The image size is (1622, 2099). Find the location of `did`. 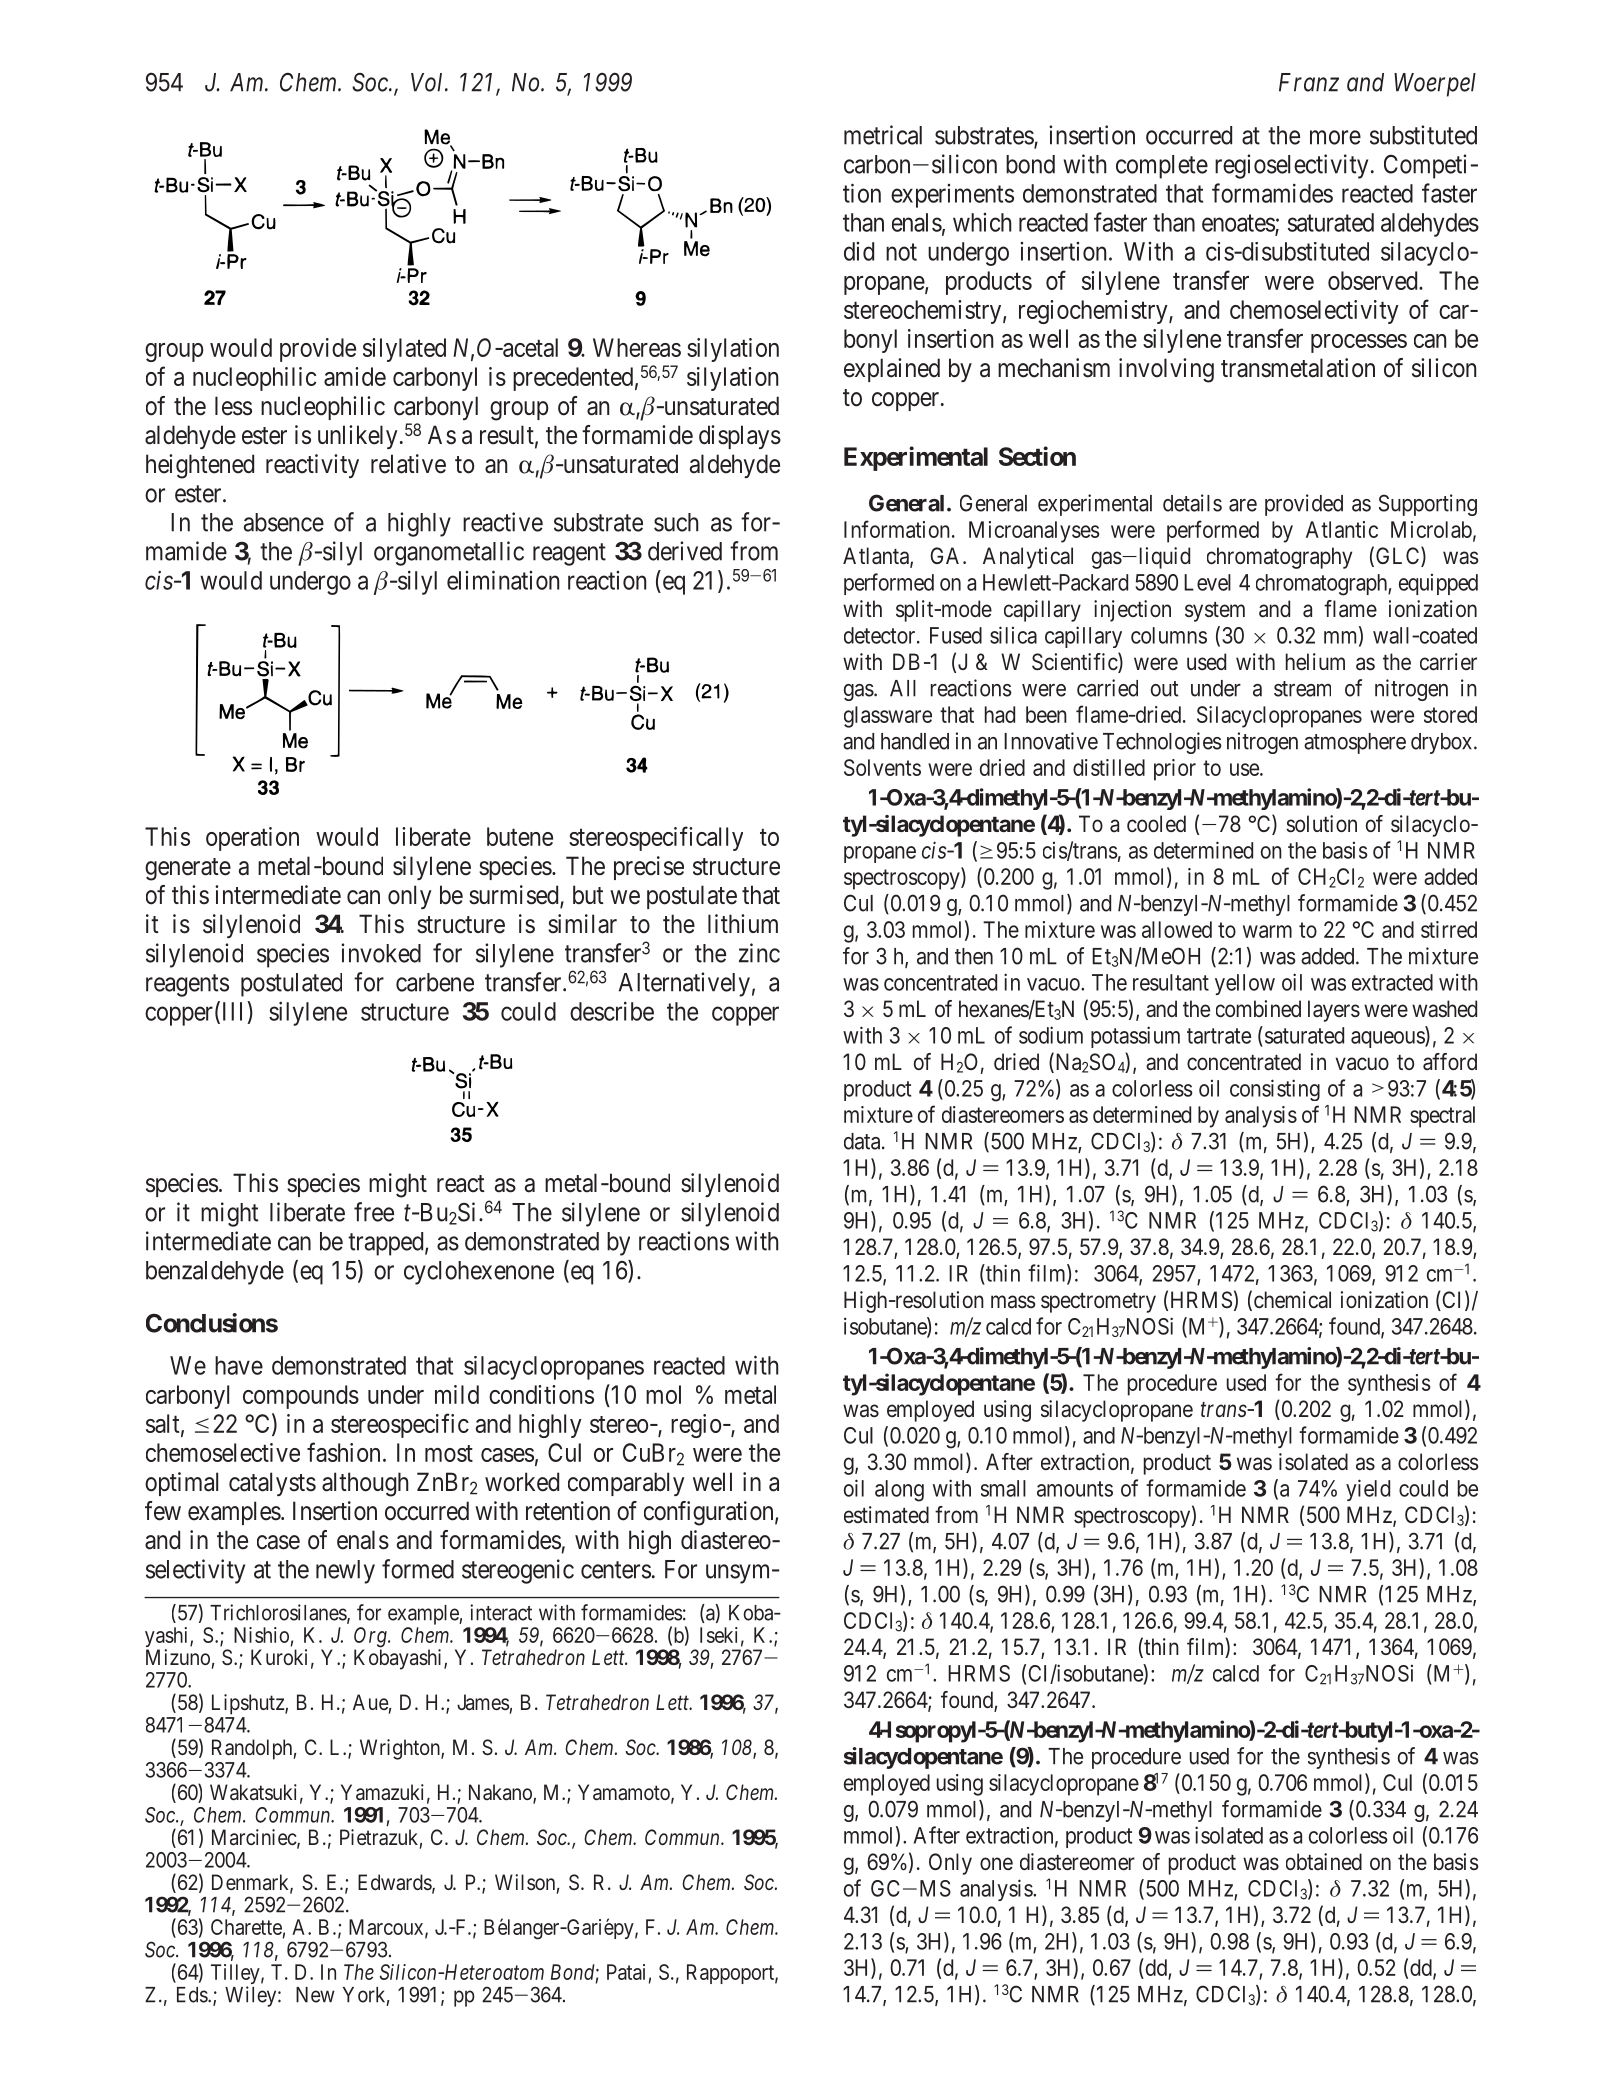

did is located at coordinates (859, 251).
